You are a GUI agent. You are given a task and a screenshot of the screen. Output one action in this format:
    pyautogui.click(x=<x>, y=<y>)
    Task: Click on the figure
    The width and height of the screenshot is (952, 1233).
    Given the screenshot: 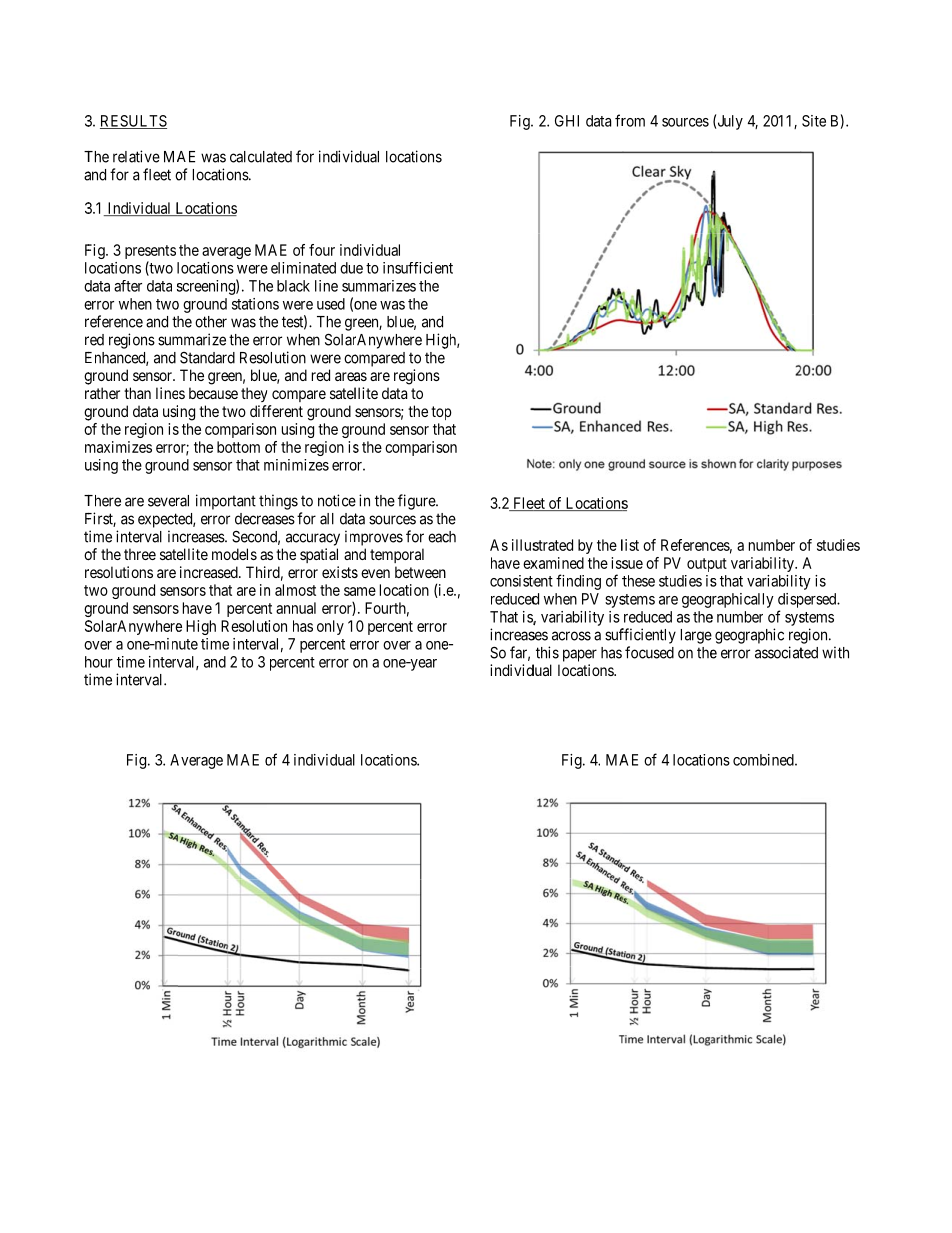 What is the action you would take?
    pyautogui.click(x=417, y=502)
